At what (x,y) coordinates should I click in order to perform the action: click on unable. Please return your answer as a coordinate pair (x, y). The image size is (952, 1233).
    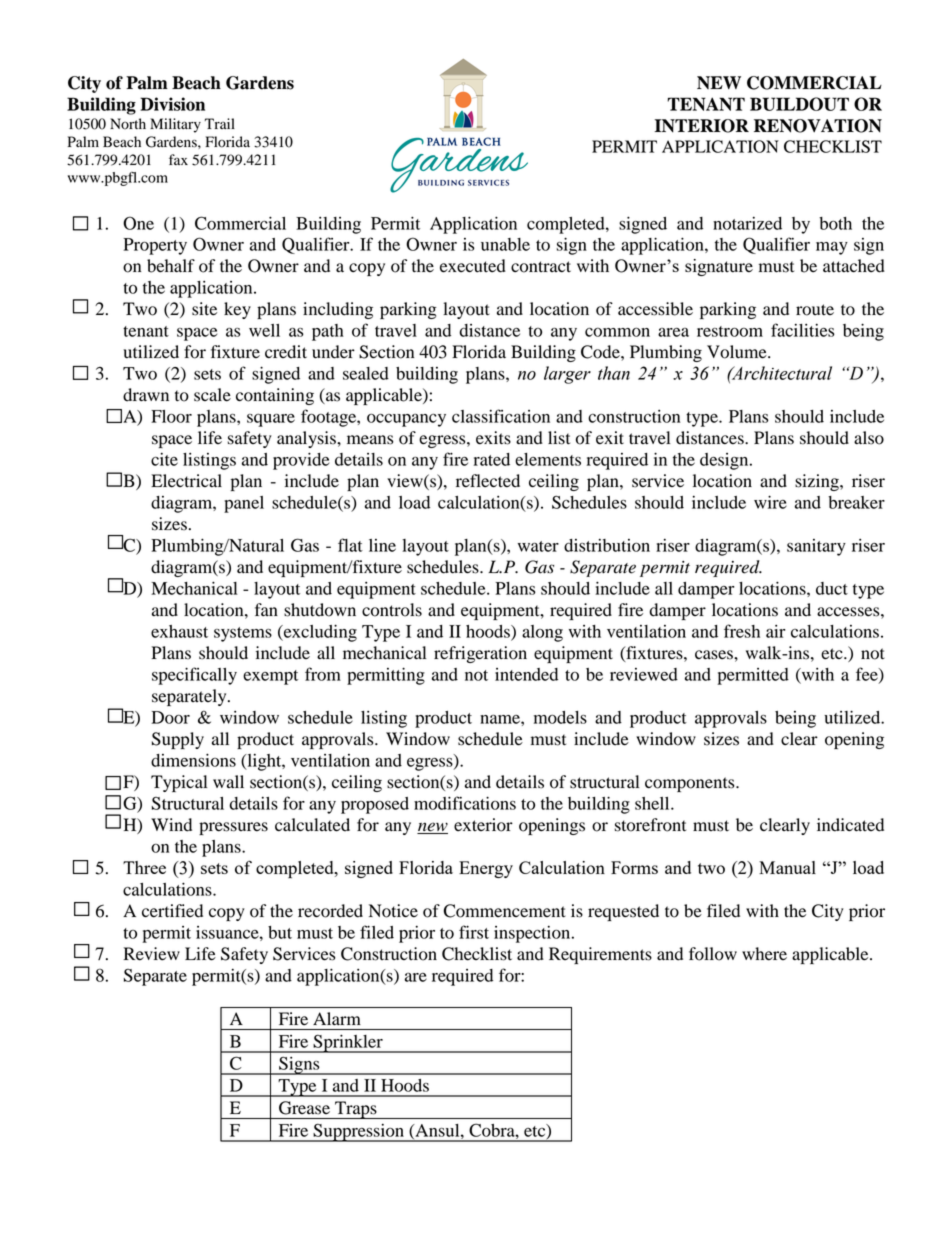
    Looking at the image, I should click on (505, 244).
